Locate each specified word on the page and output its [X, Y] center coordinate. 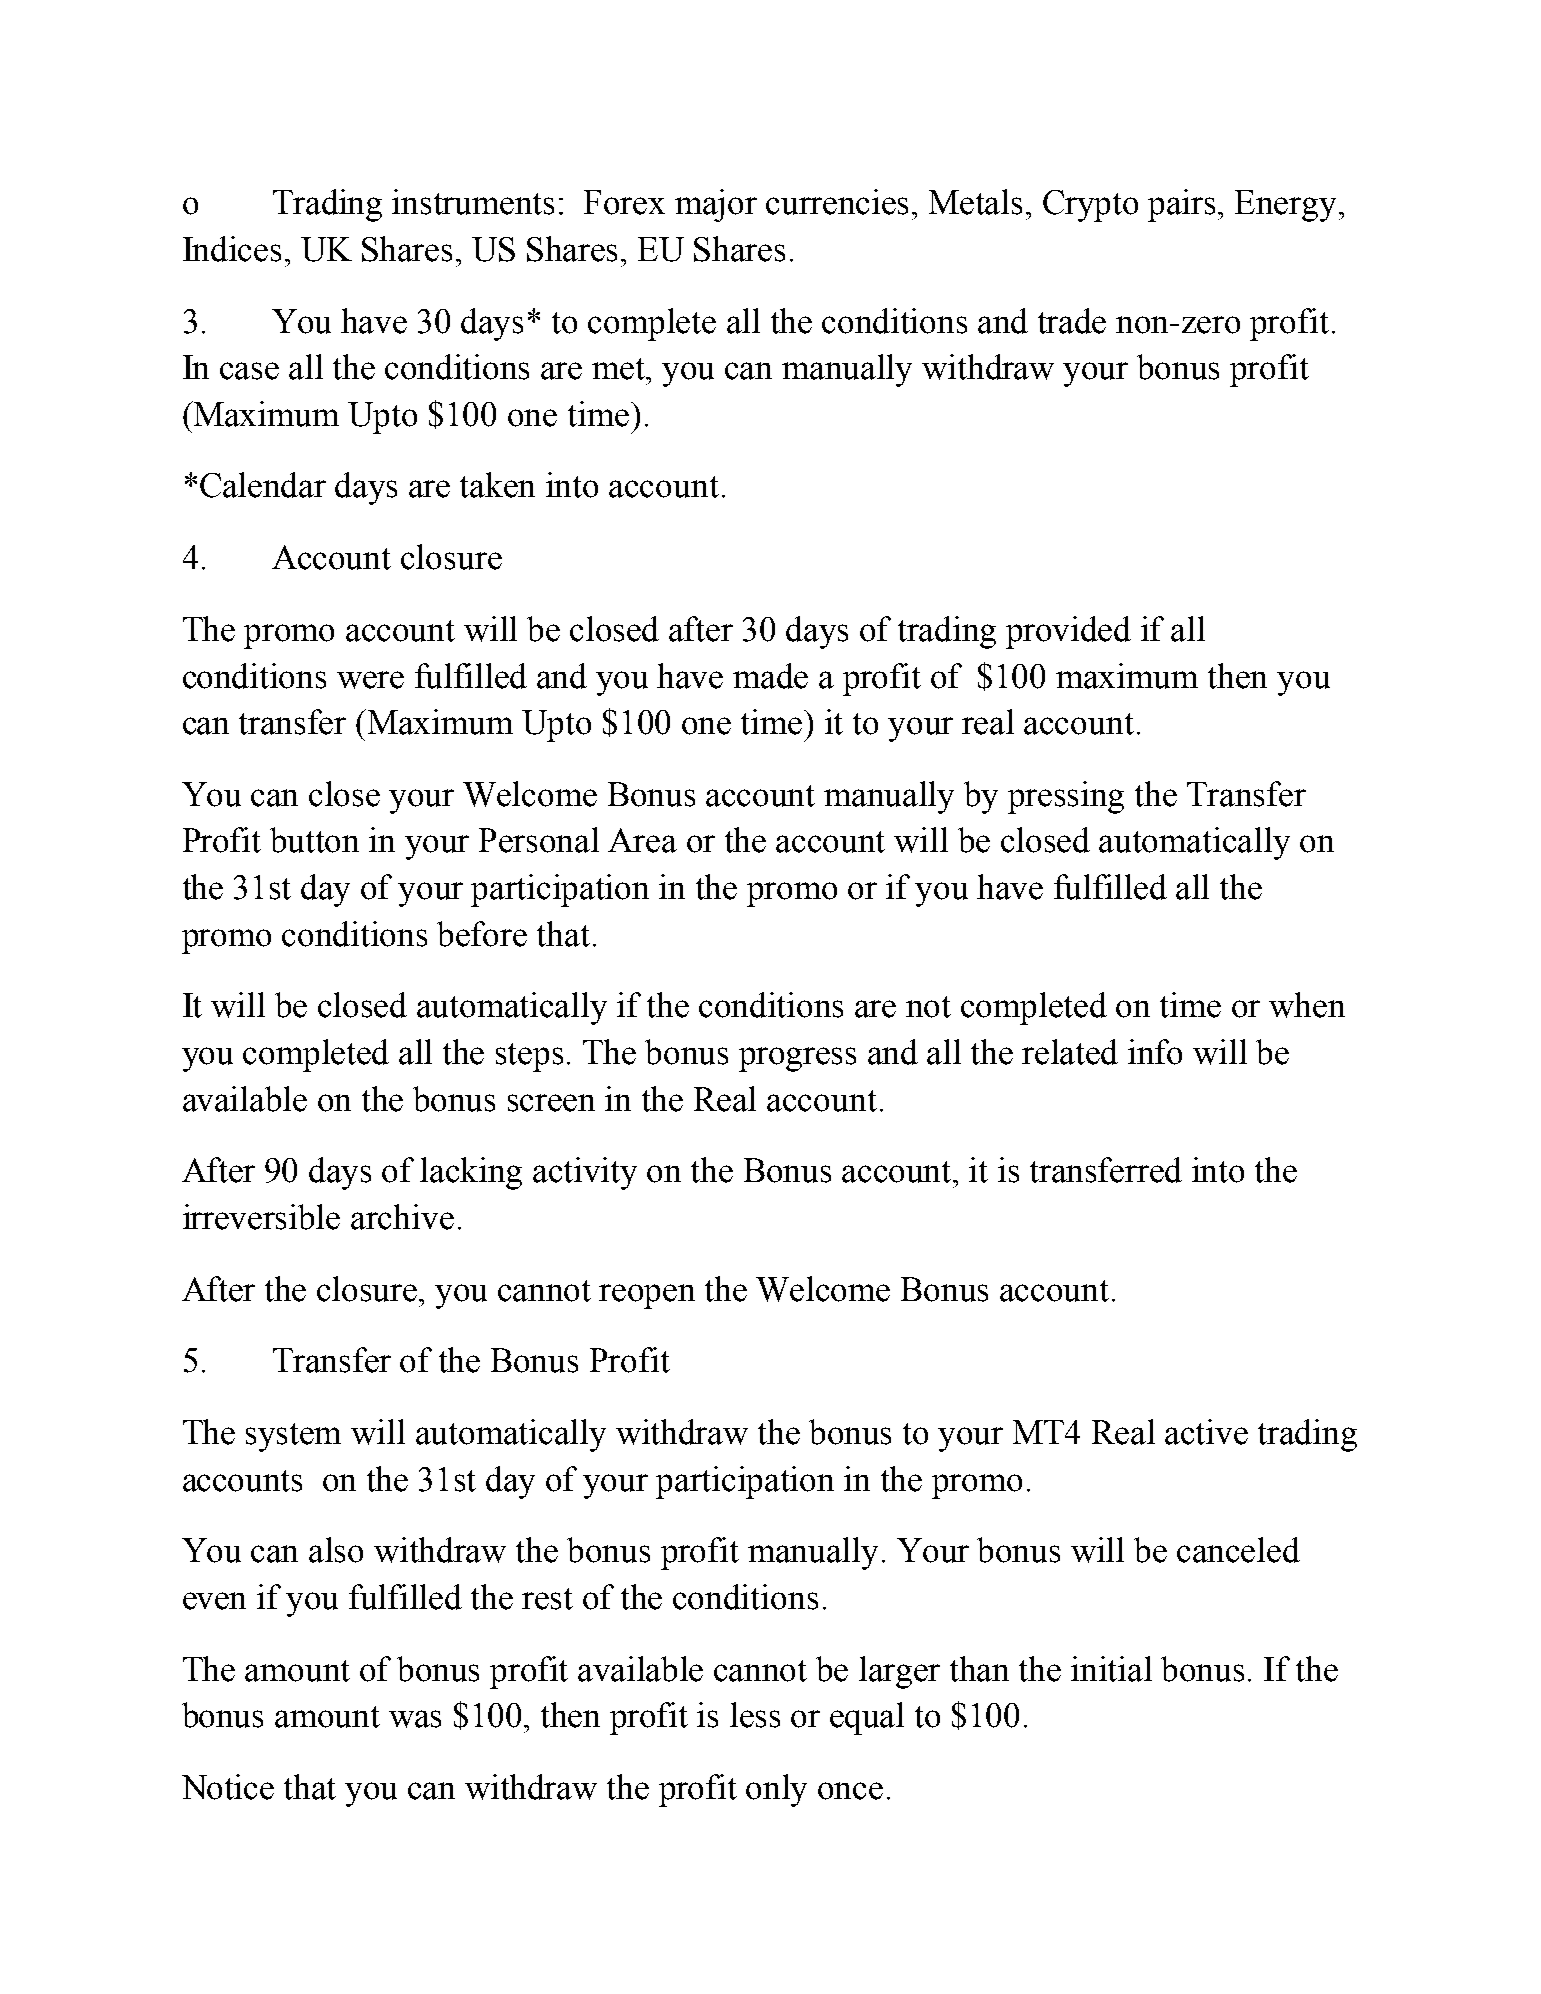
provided [1068, 632]
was [415, 1719]
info [1155, 1052]
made [770, 676]
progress [797, 1059]
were [370, 680]
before [482, 934]
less [755, 1715]
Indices [232, 249]
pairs [1183, 205]
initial [1111, 1669]
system [293, 1437]
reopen [647, 1296]
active [1206, 1432]
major [716, 205]
